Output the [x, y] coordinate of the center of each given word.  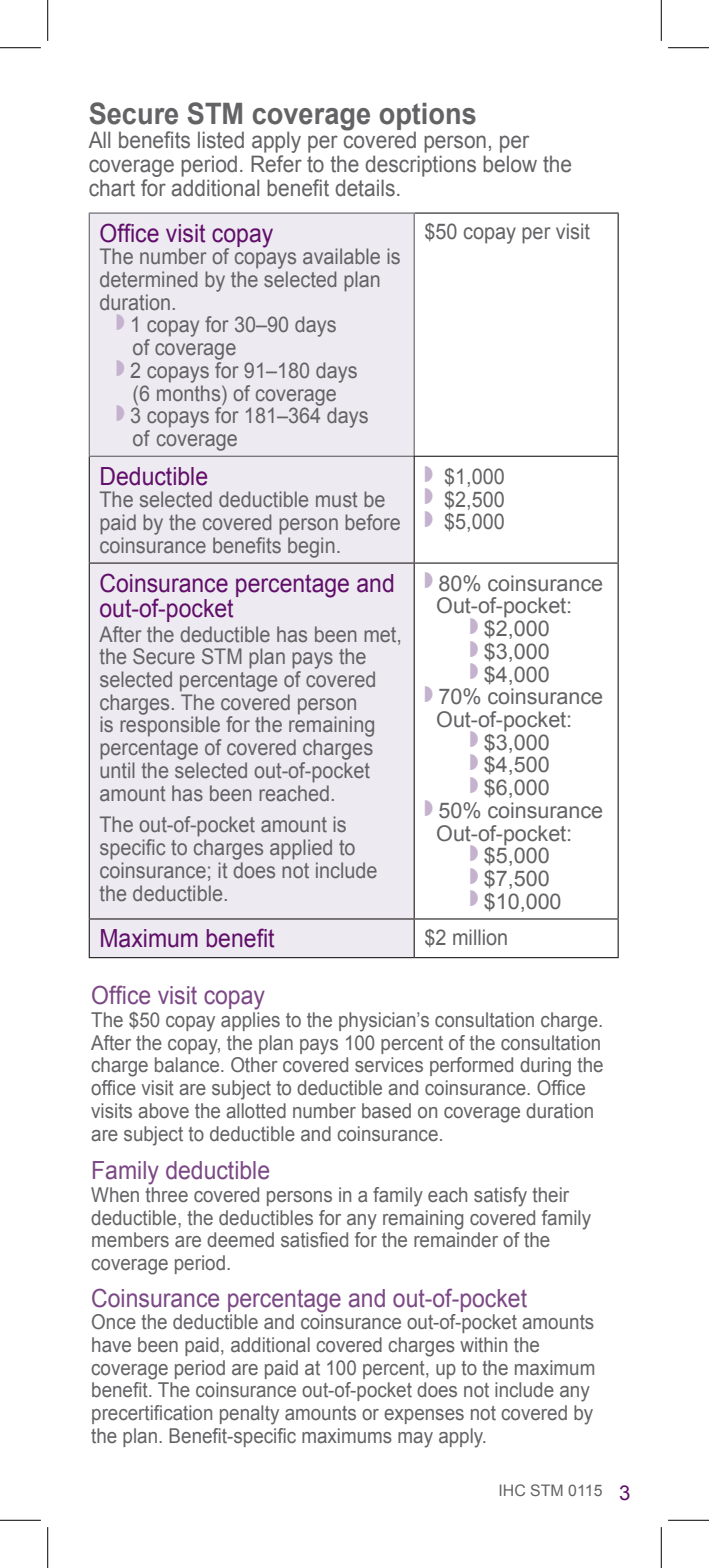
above [163, 1111]
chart [112, 188]
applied [301, 849]
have [111, 1345]
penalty [249, 1415]
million [480, 937]
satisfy [500, 1197]
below [510, 164]
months [190, 391]
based [386, 1111]
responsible [170, 725]
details [365, 188]
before [372, 522]
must [336, 499]
